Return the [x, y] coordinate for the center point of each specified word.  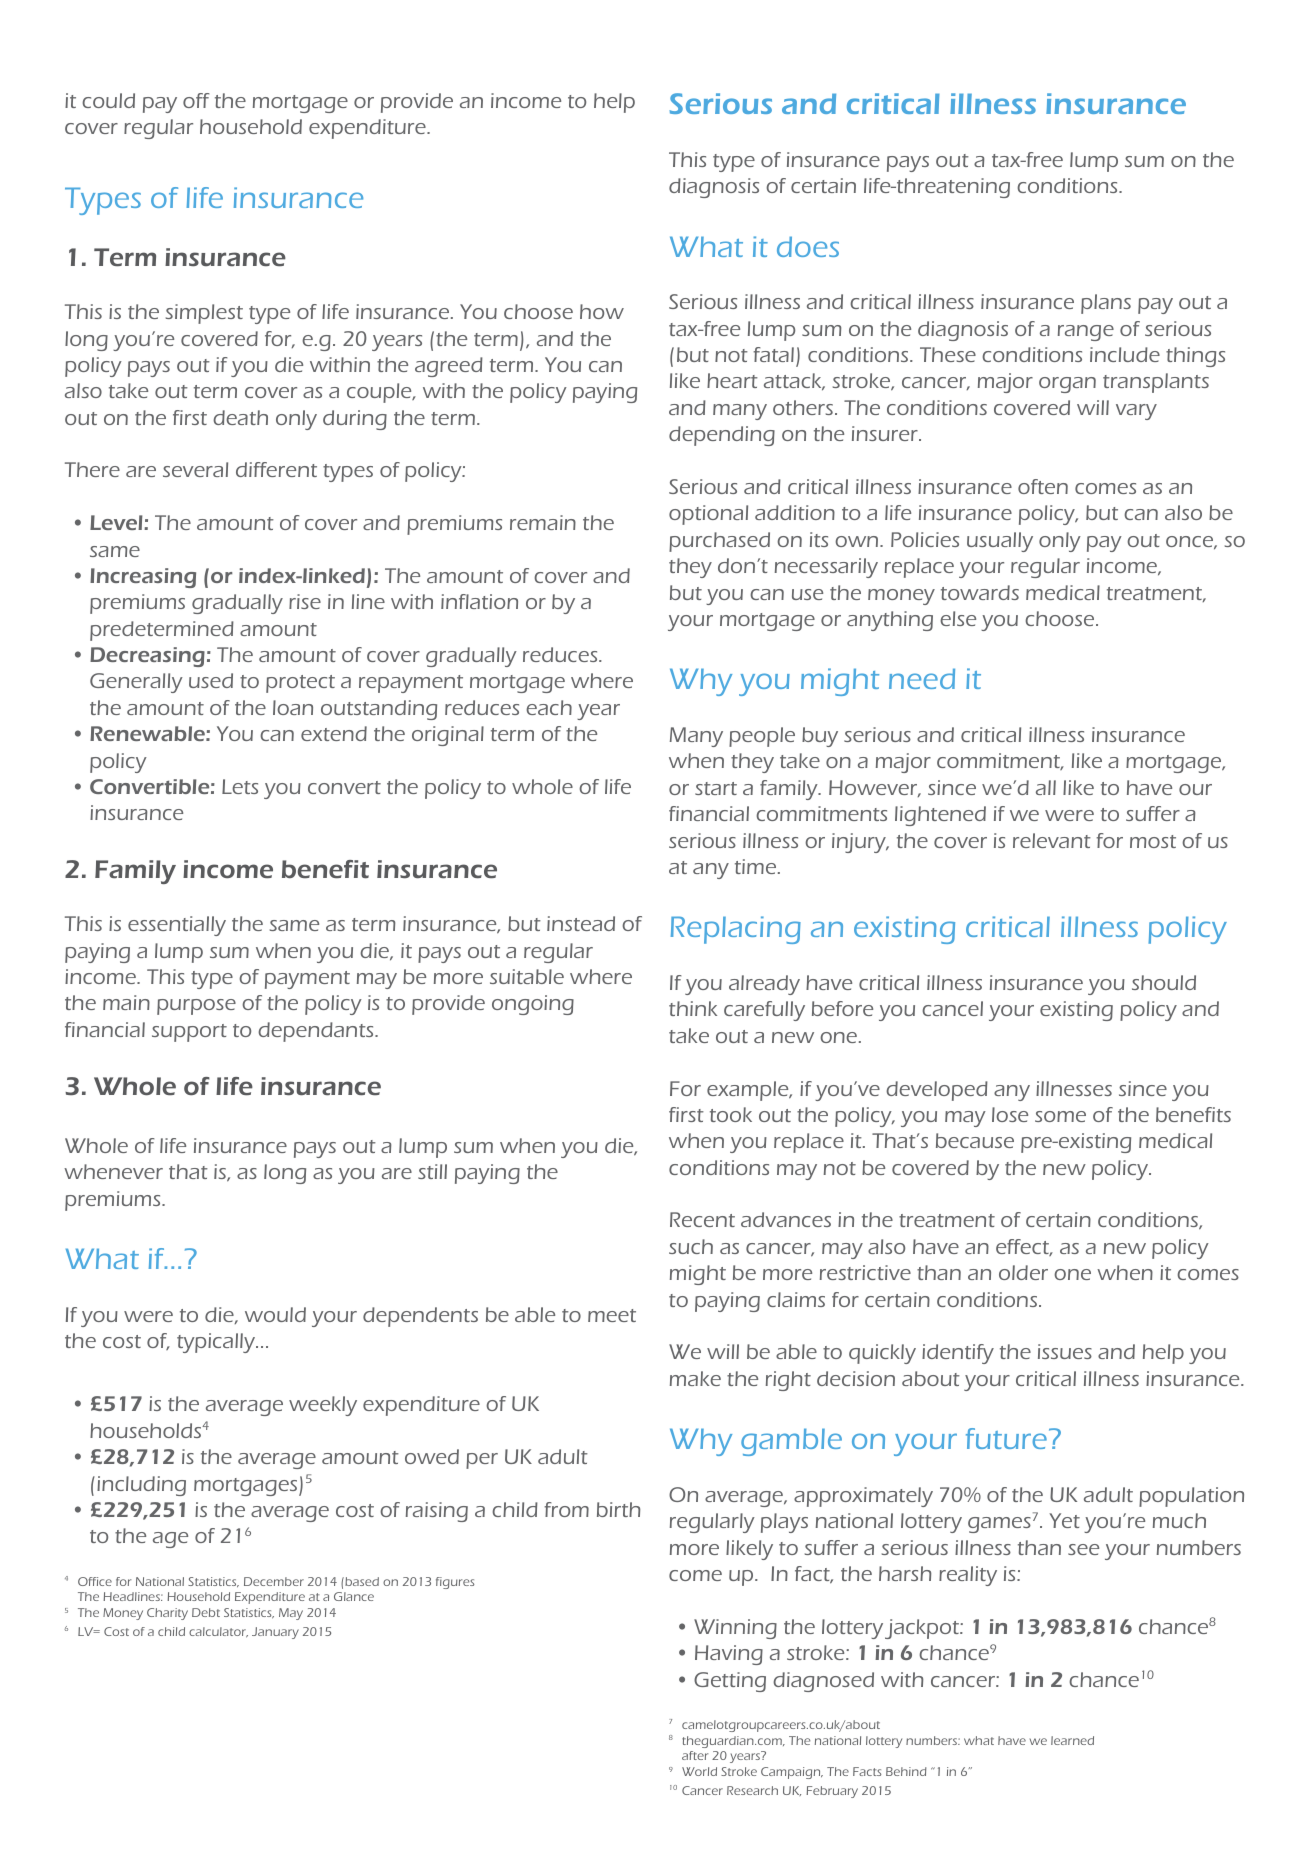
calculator [218, 1632]
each [549, 707]
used [211, 680]
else [958, 618]
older [1023, 1272]
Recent [702, 1219]
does [808, 246]
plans [1106, 304]
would [275, 1314]
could [108, 100]
